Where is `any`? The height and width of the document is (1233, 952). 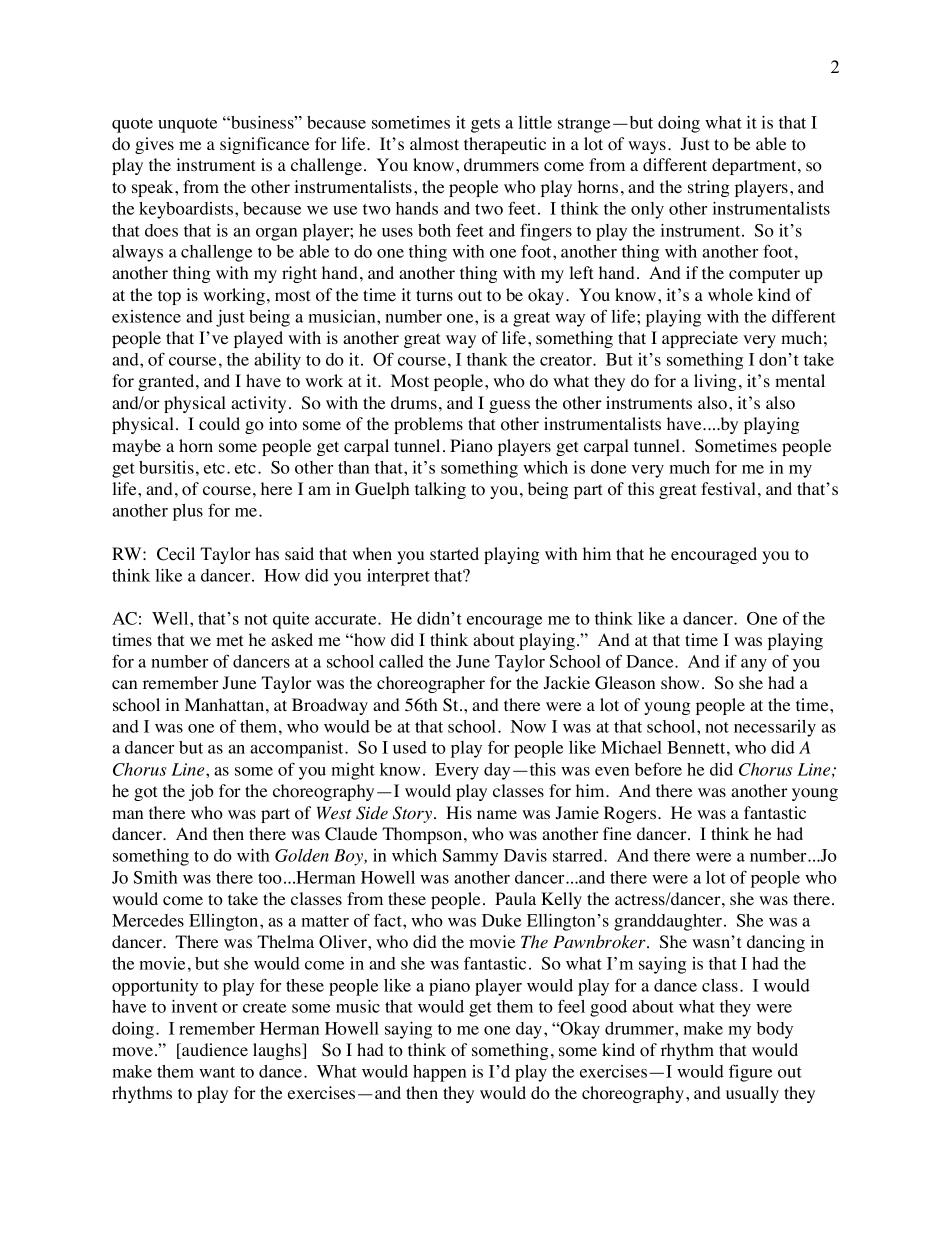
any is located at coordinates (754, 665).
